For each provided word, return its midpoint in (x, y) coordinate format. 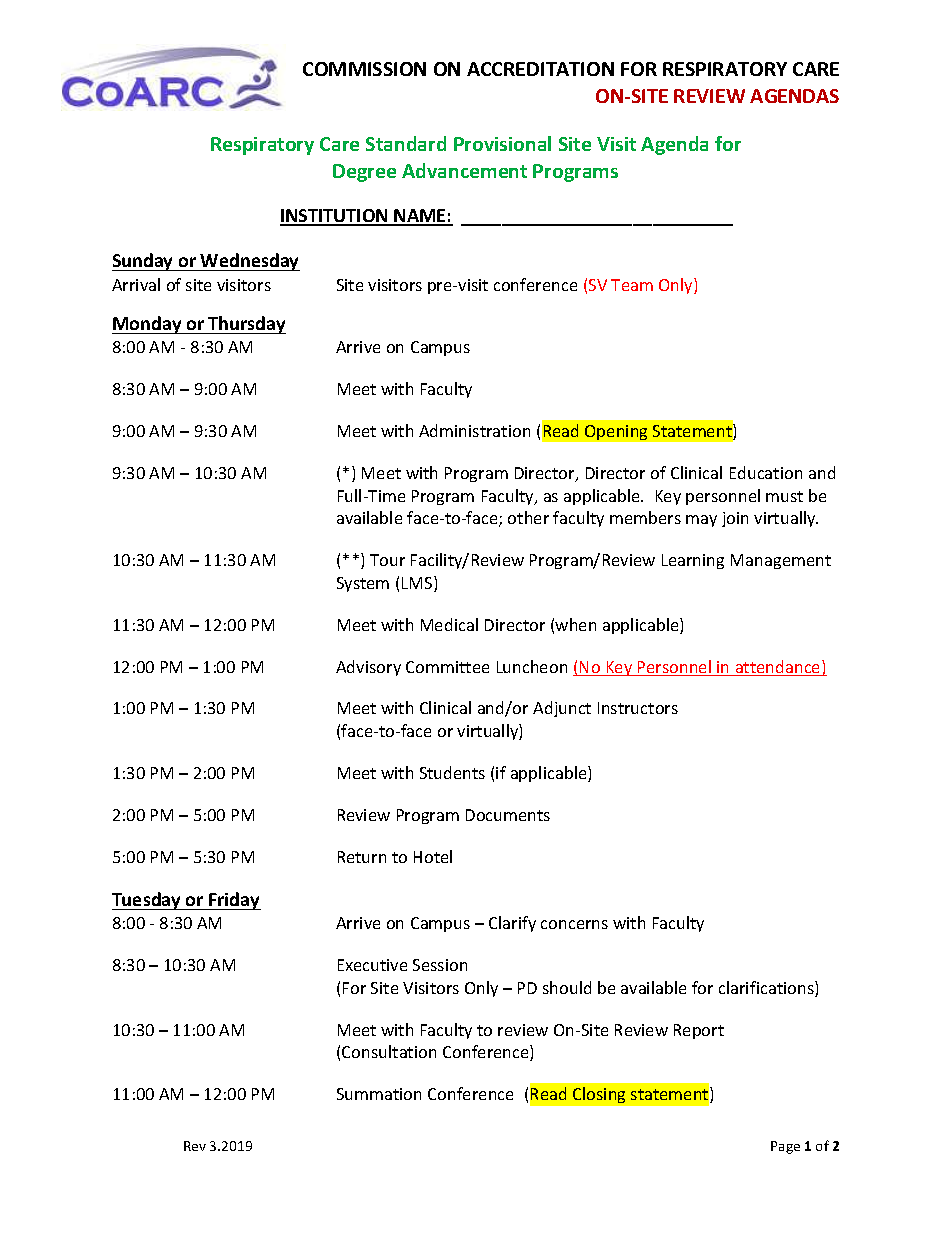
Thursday (246, 325)
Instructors (638, 708)
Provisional (502, 143)
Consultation (389, 1051)
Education (766, 472)
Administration (474, 430)
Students (452, 772)
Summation (379, 1094)
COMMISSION (364, 69)
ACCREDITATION (540, 69)
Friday (234, 901)
